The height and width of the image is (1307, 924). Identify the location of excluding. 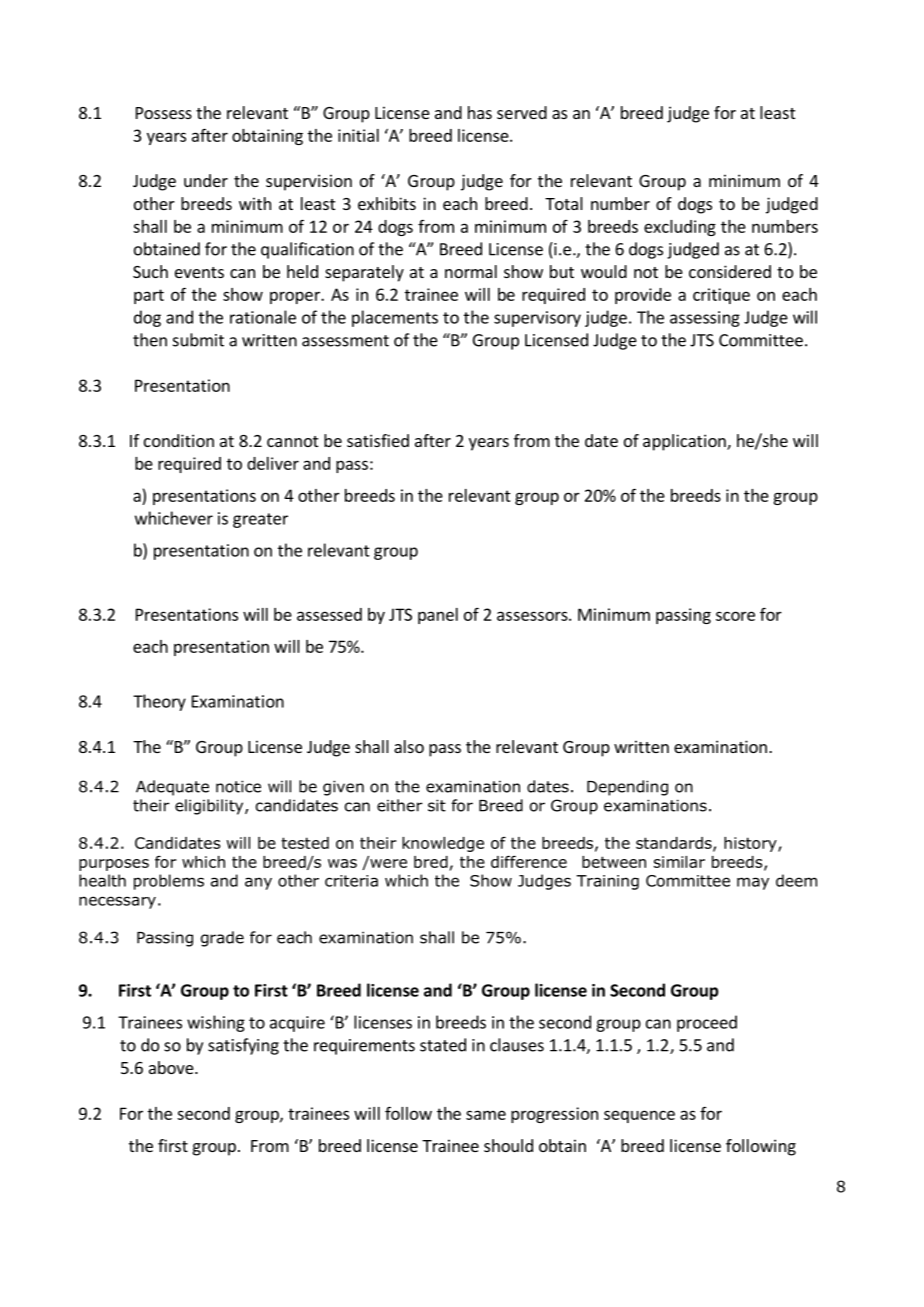
(680, 228).
